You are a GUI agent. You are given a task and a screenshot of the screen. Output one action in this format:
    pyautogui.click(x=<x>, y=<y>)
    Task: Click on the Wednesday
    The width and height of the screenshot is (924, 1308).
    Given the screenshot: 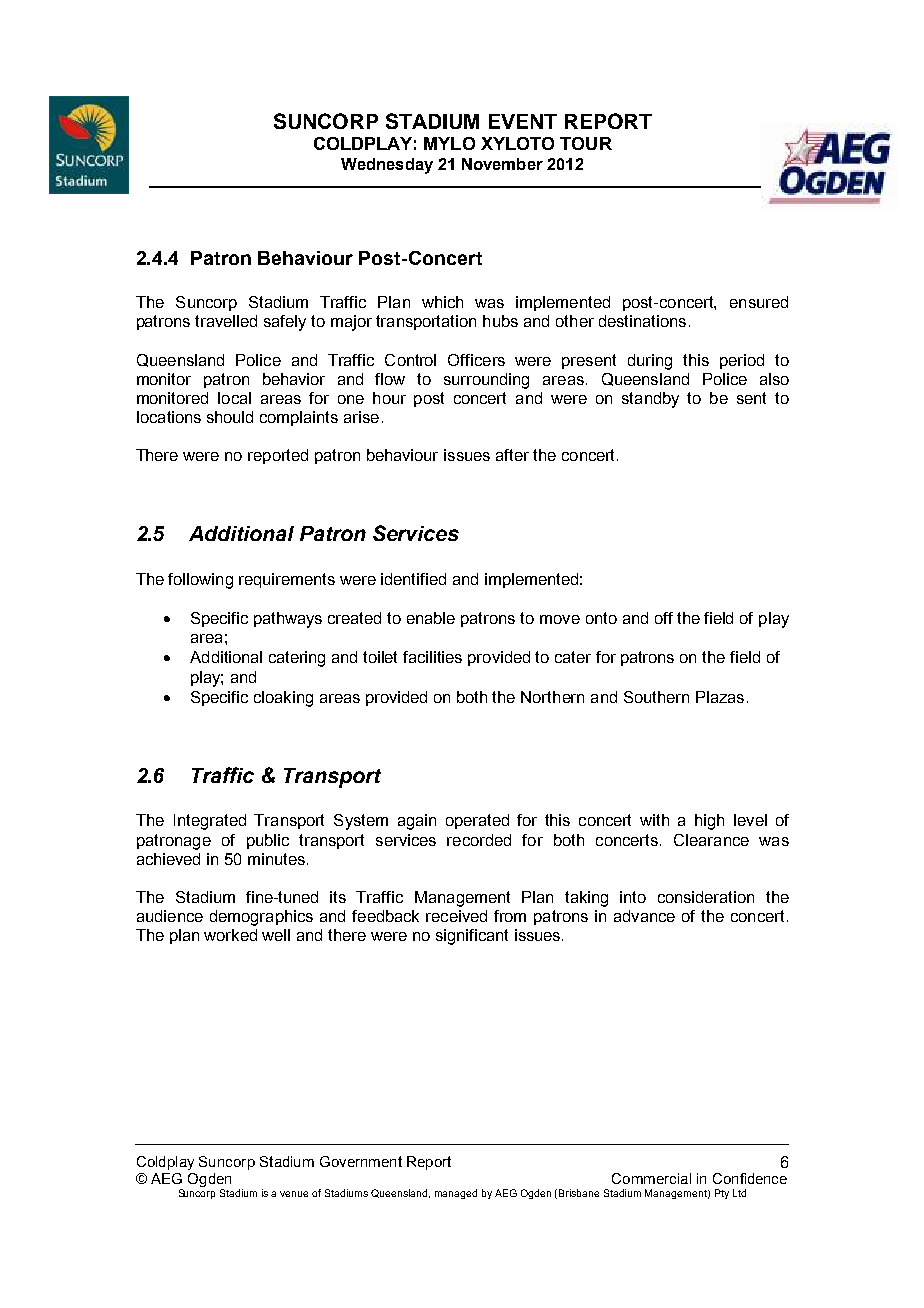 What is the action you would take?
    pyautogui.click(x=387, y=166)
